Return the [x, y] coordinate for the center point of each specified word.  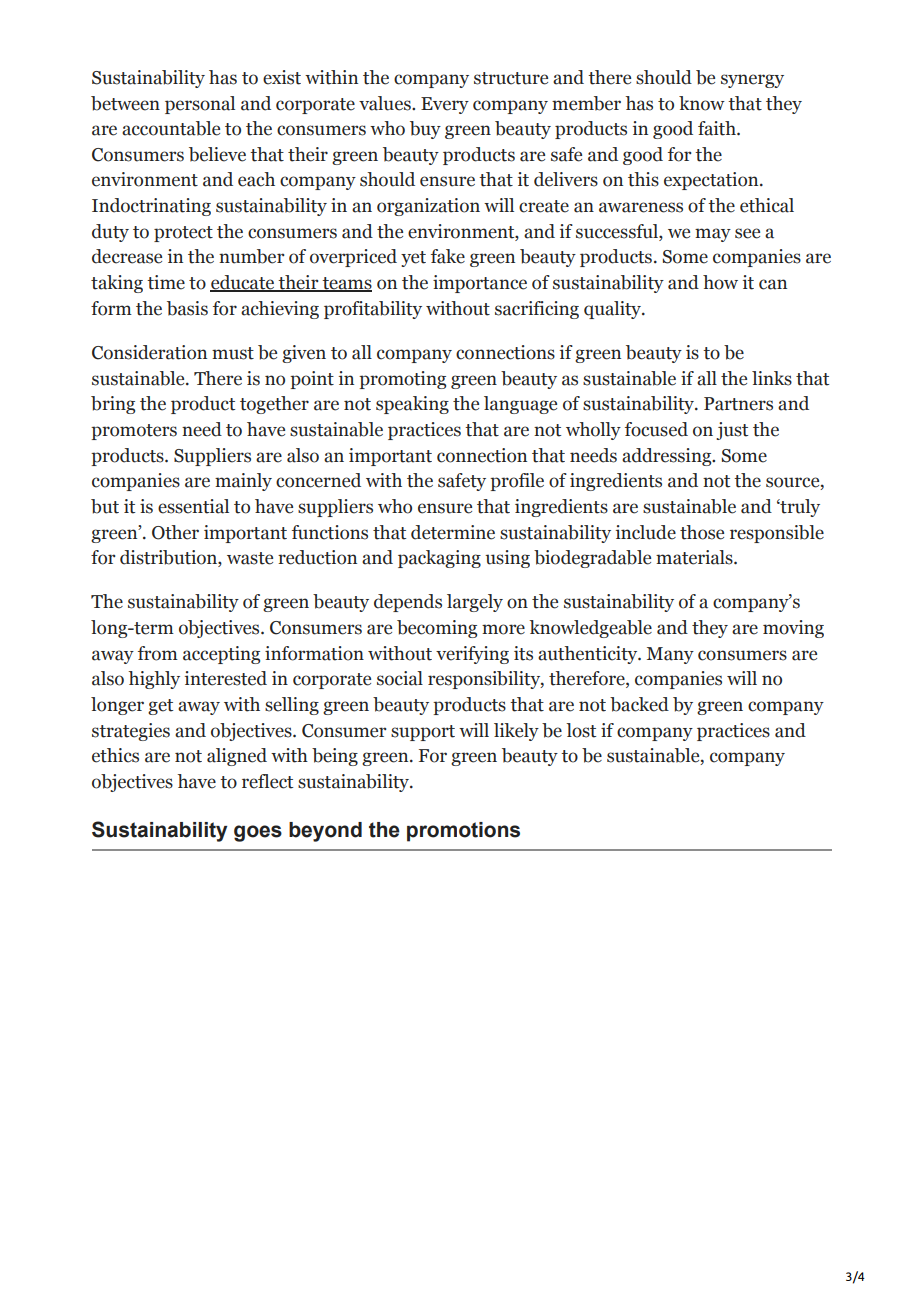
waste [250, 558]
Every [445, 105]
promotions [463, 832]
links [772, 378]
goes [258, 833]
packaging [439, 559]
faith [718, 128]
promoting [402, 380]
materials [695, 557]
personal [200, 105]
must [233, 353]
